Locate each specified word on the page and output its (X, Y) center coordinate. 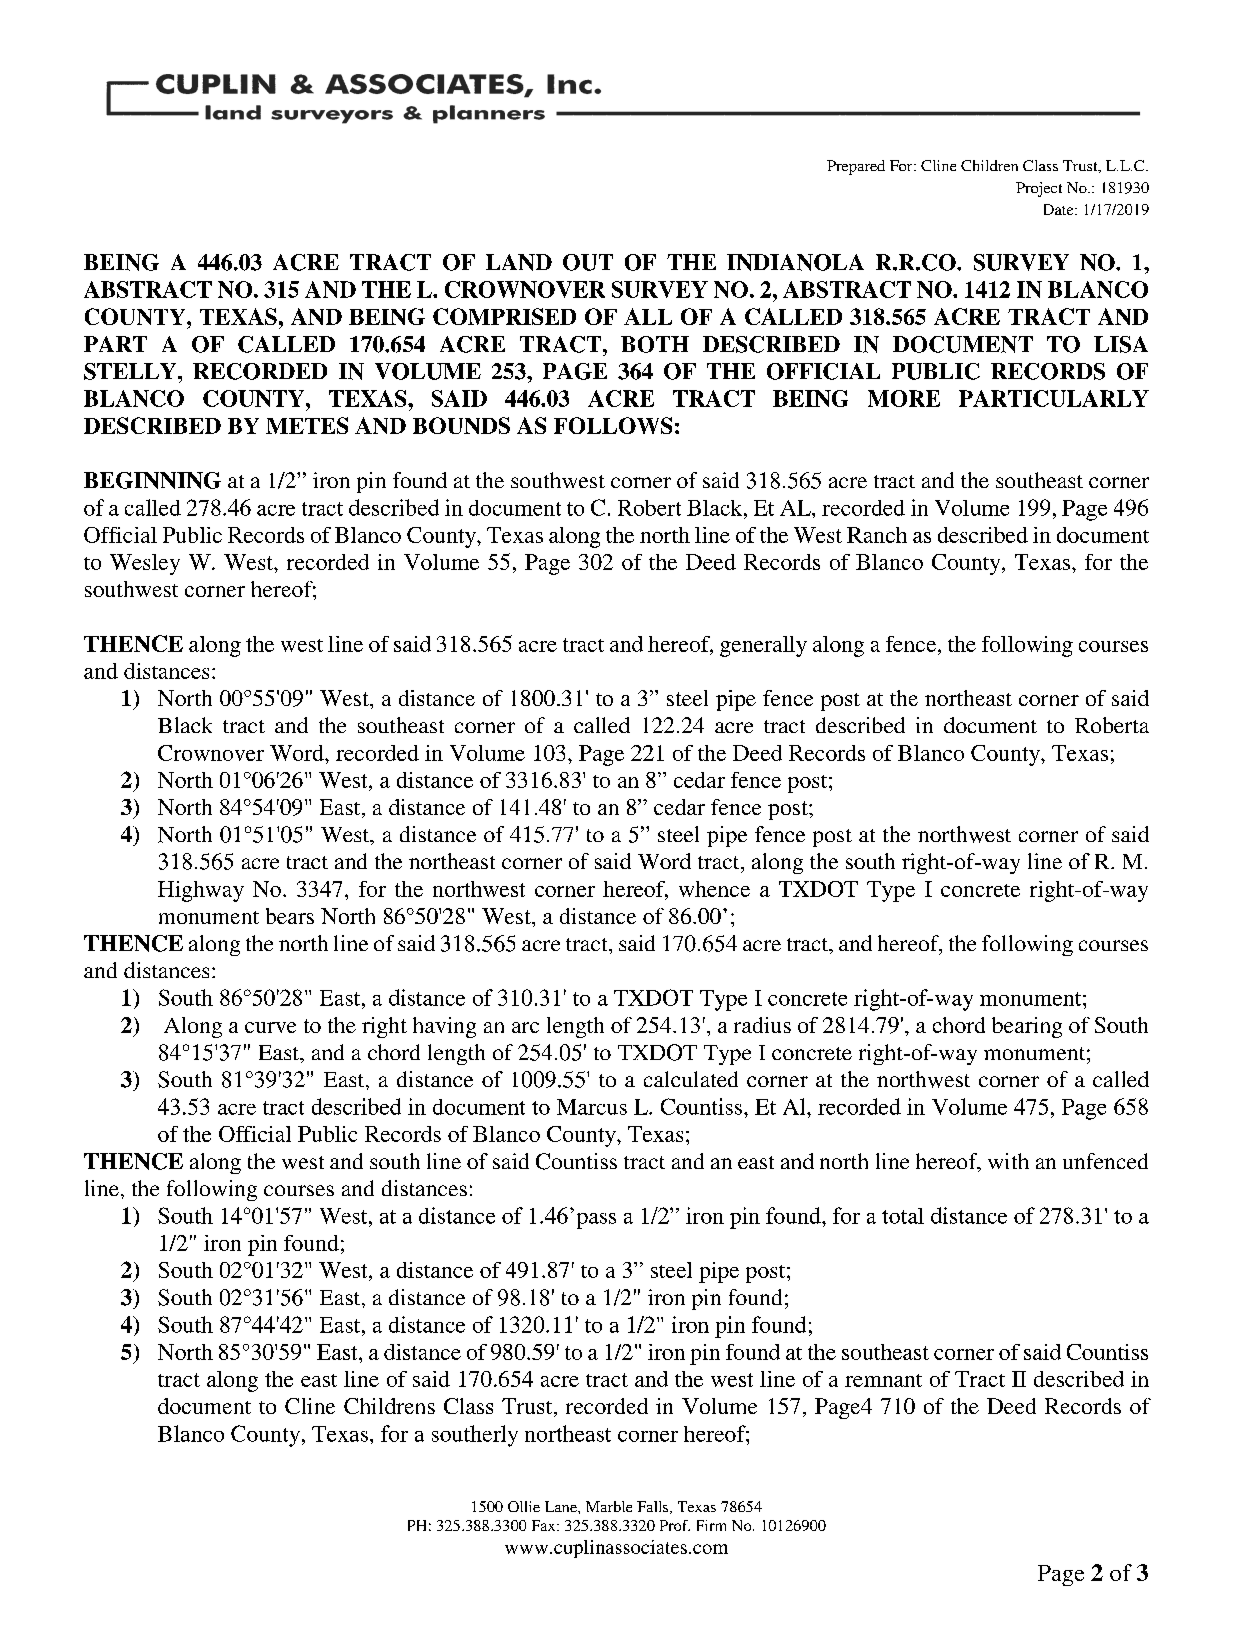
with (1008, 1161)
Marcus (592, 1107)
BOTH (655, 344)
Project (1039, 189)
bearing (1027, 1027)
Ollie (524, 1506)
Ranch (877, 535)
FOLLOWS (613, 425)
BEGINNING (152, 480)
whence (714, 889)
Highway (201, 891)
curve (270, 1027)
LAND (519, 262)
